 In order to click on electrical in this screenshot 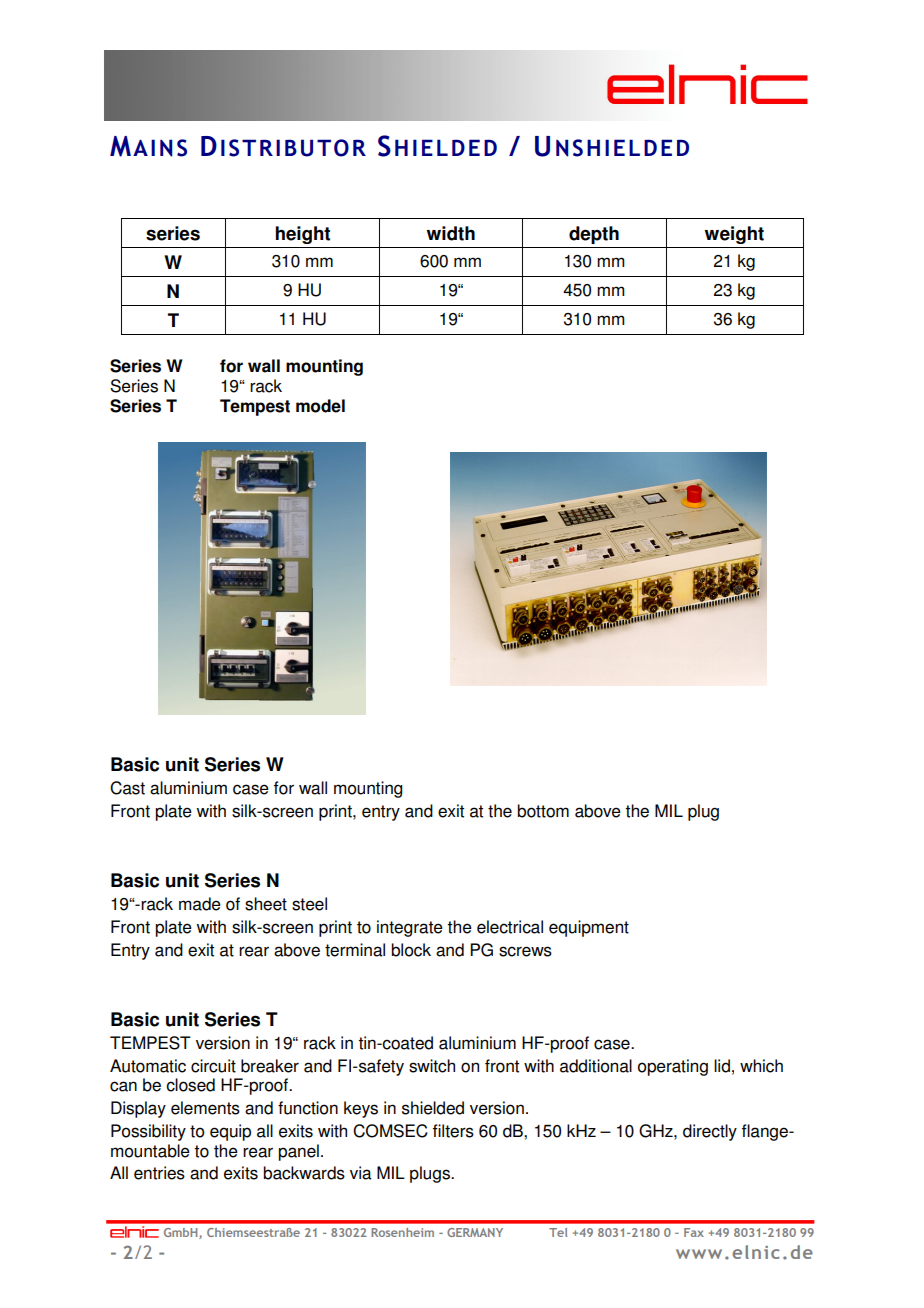, I will do `click(510, 927)`.
